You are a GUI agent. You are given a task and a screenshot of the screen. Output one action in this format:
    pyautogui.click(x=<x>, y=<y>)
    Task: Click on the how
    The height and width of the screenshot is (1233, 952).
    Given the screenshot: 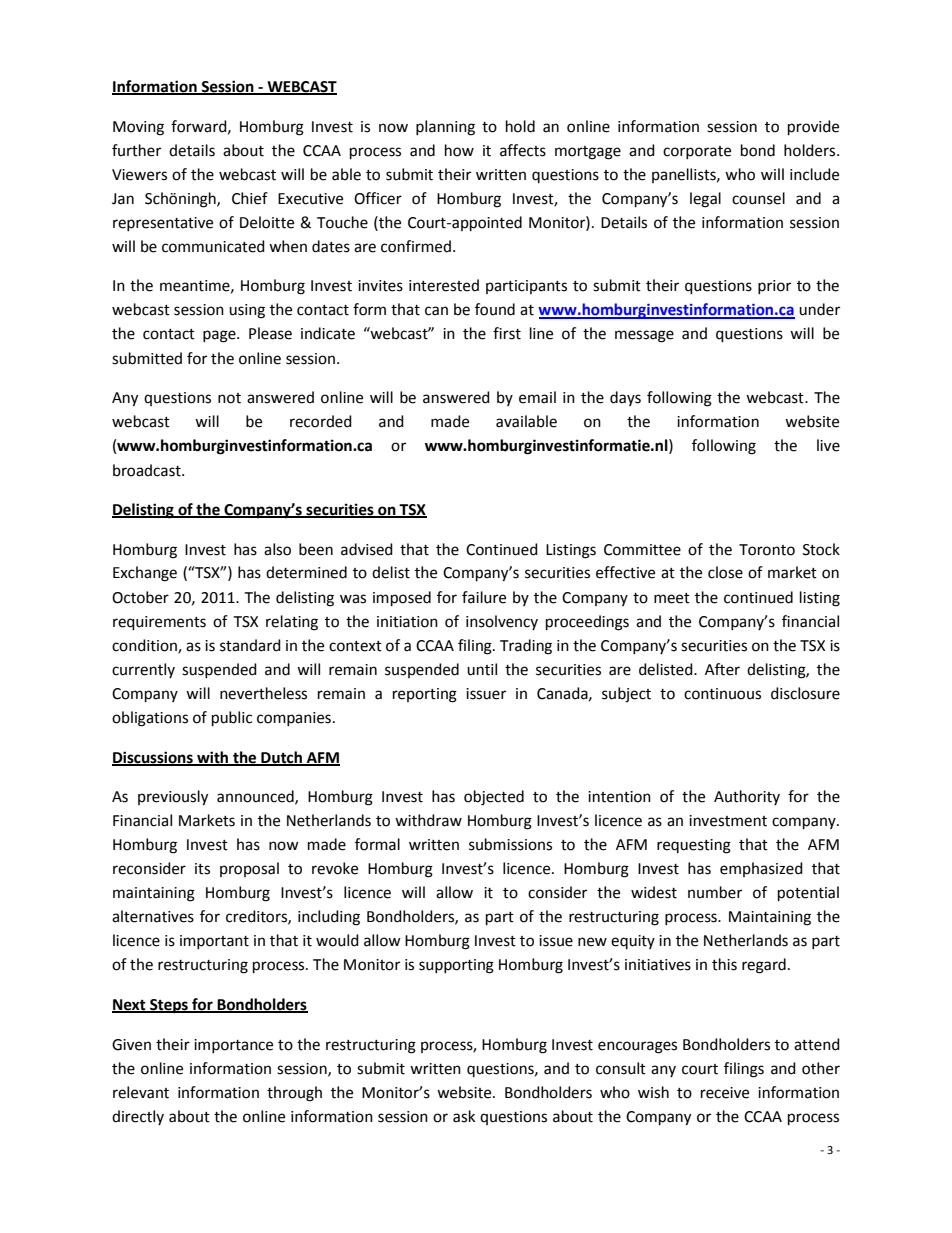 What is the action you would take?
    pyautogui.click(x=459, y=150)
